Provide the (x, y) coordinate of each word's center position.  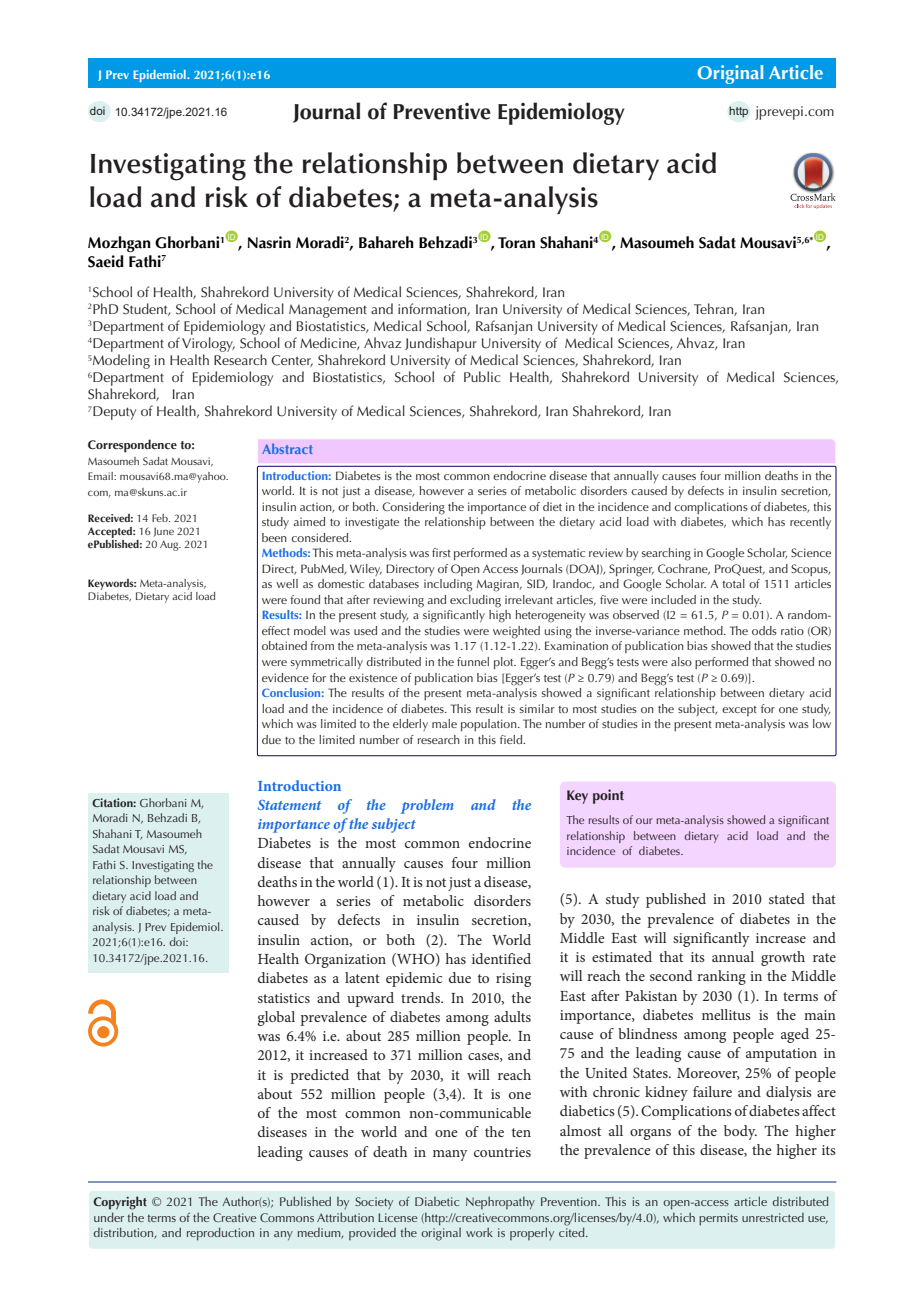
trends (421, 997)
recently (810, 523)
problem (427, 806)
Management (328, 311)
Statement (289, 805)
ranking (721, 977)
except (739, 711)
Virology (208, 344)
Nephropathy (500, 1203)
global (276, 1018)
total (733, 583)
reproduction (220, 1234)
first (441, 552)
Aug (170, 545)
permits (718, 1219)
